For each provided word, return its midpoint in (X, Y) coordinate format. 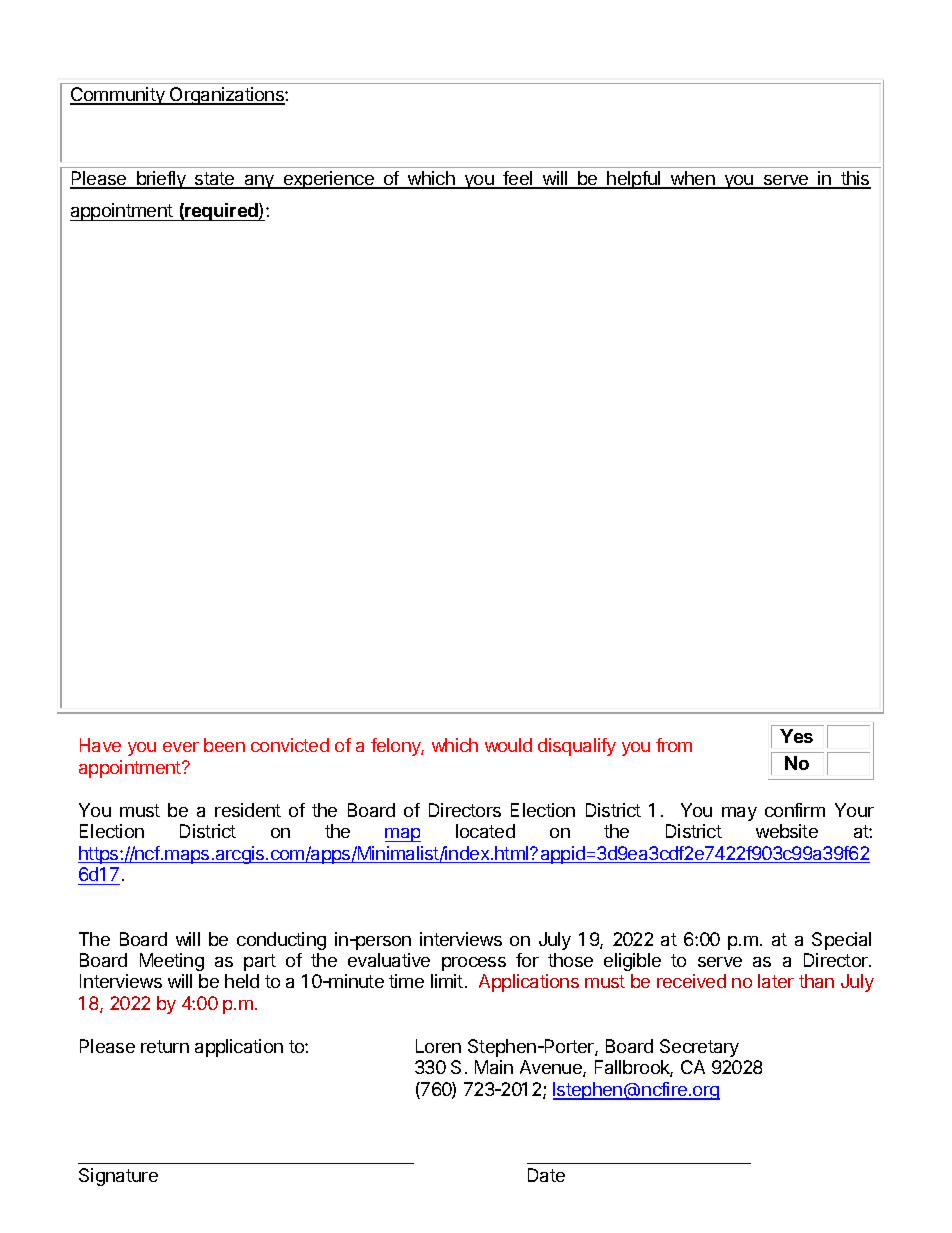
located (485, 831)
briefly (161, 180)
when (693, 179)
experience (328, 180)
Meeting (172, 962)
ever (181, 747)
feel (518, 179)
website (787, 831)
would (508, 745)
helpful (634, 180)
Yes (796, 736)
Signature (118, 1177)
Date (546, 1175)
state (215, 180)
